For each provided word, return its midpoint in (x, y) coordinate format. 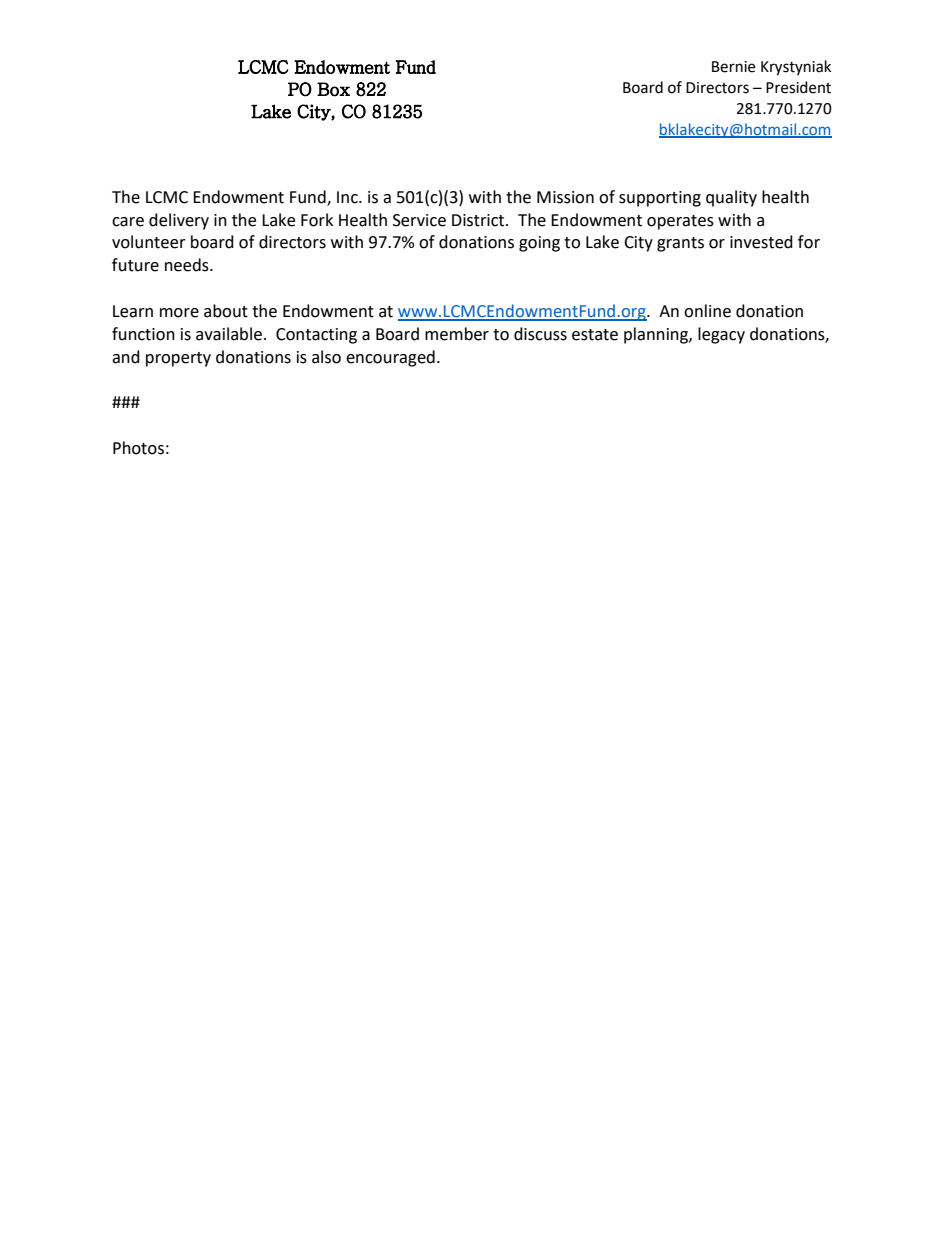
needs (188, 265)
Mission (565, 197)
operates (680, 222)
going (539, 244)
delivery (179, 221)
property (178, 359)
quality (731, 198)
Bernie (733, 67)
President (798, 87)
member (457, 334)
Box (333, 89)
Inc (348, 197)
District (479, 220)
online (707, 311)
